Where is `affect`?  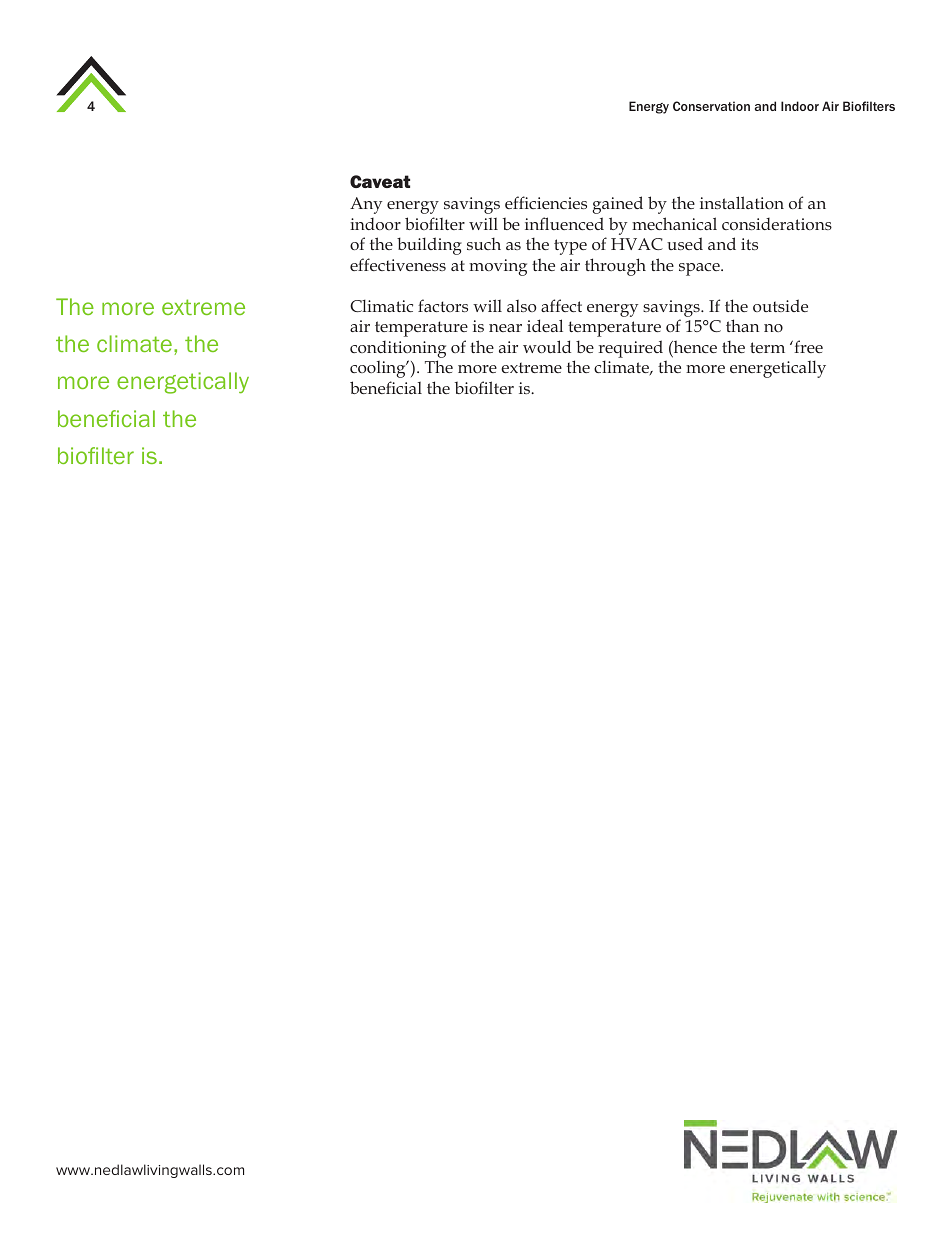
affect is located at coordinates (561, 305).
